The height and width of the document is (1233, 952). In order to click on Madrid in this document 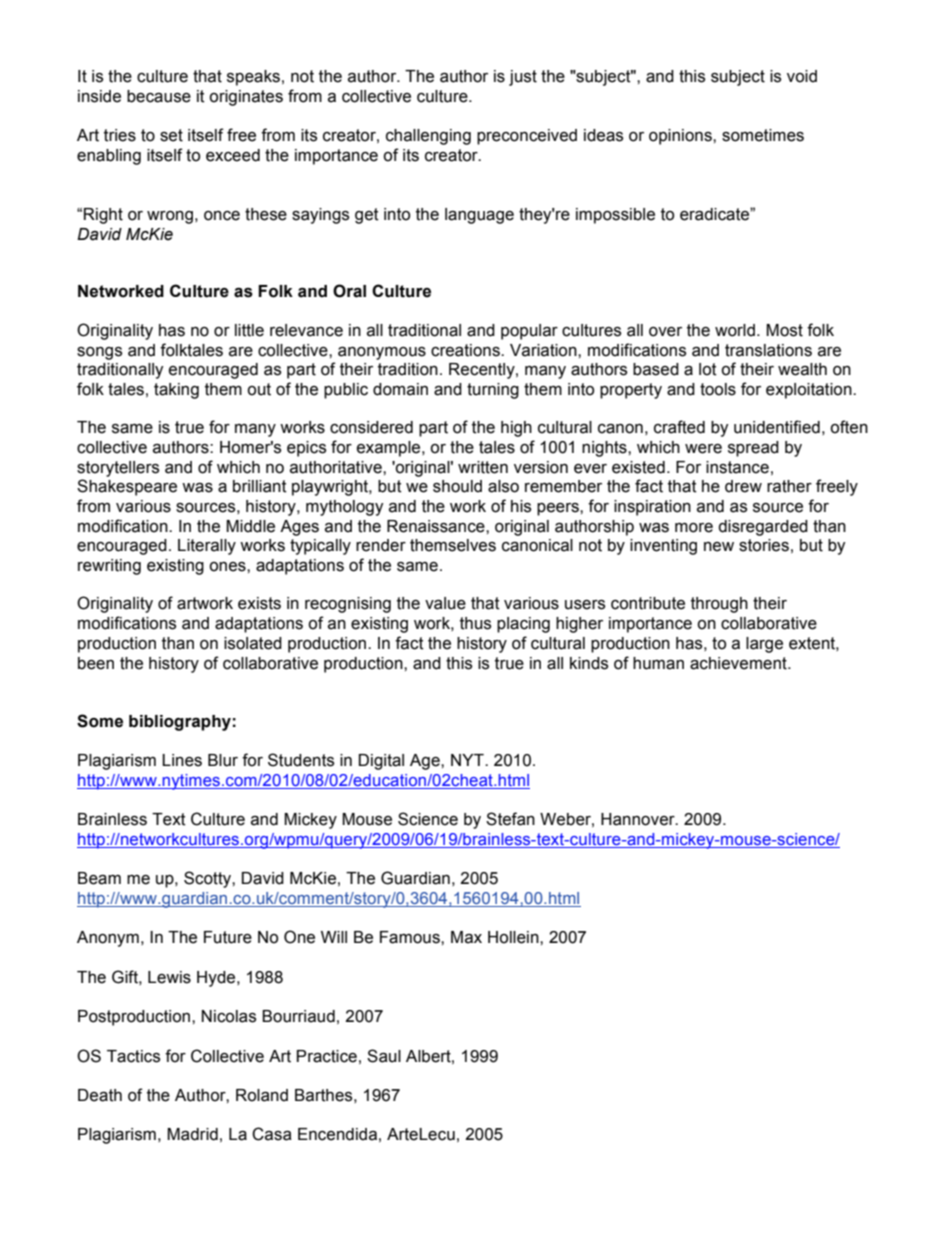, I will do `click(192, 1134)`.
